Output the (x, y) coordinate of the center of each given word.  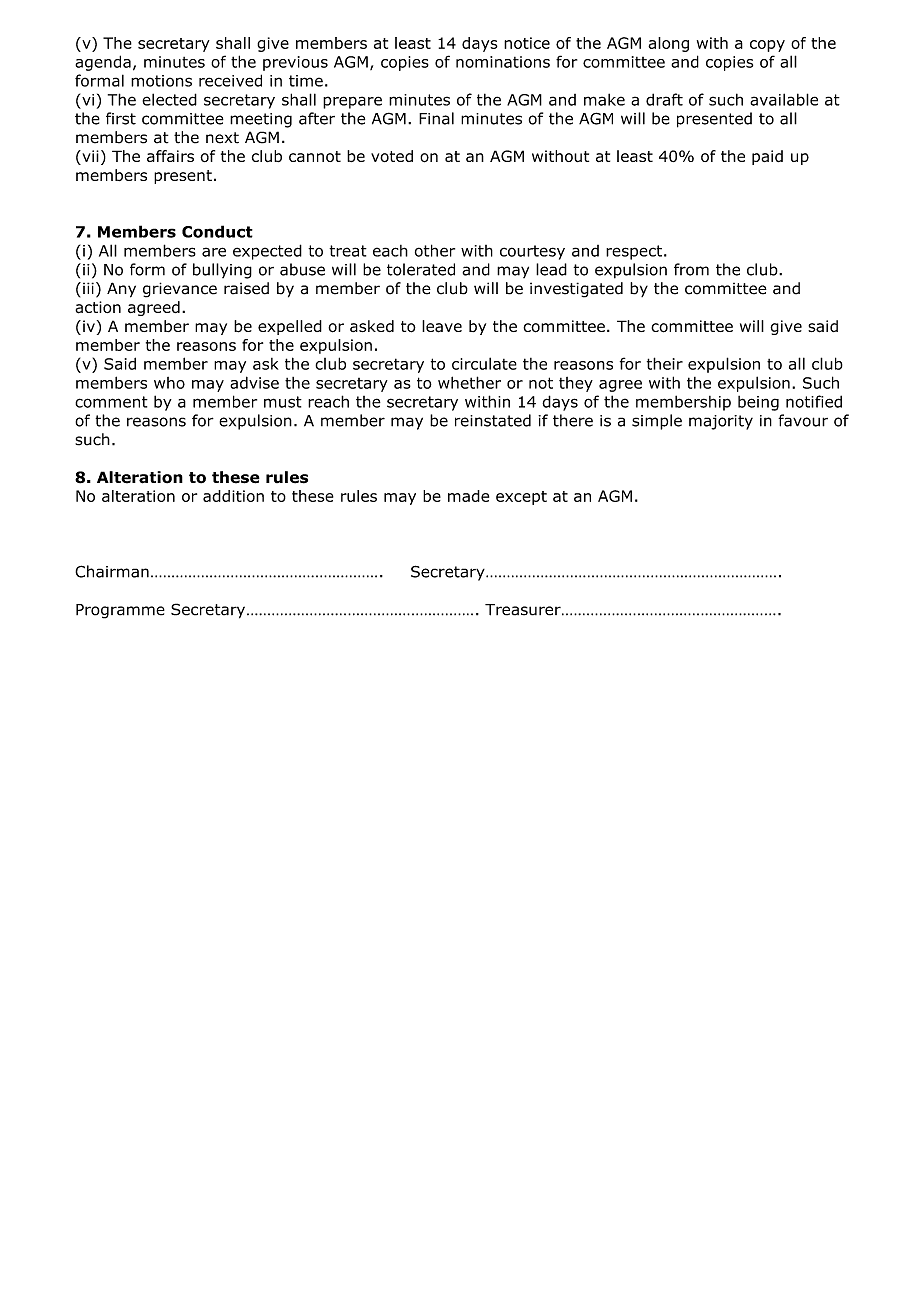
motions (161, 81)
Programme (120, 611)
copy (767, 46)
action (98, 307)
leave (442, 326)
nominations (503, 62)
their (665, 363)
